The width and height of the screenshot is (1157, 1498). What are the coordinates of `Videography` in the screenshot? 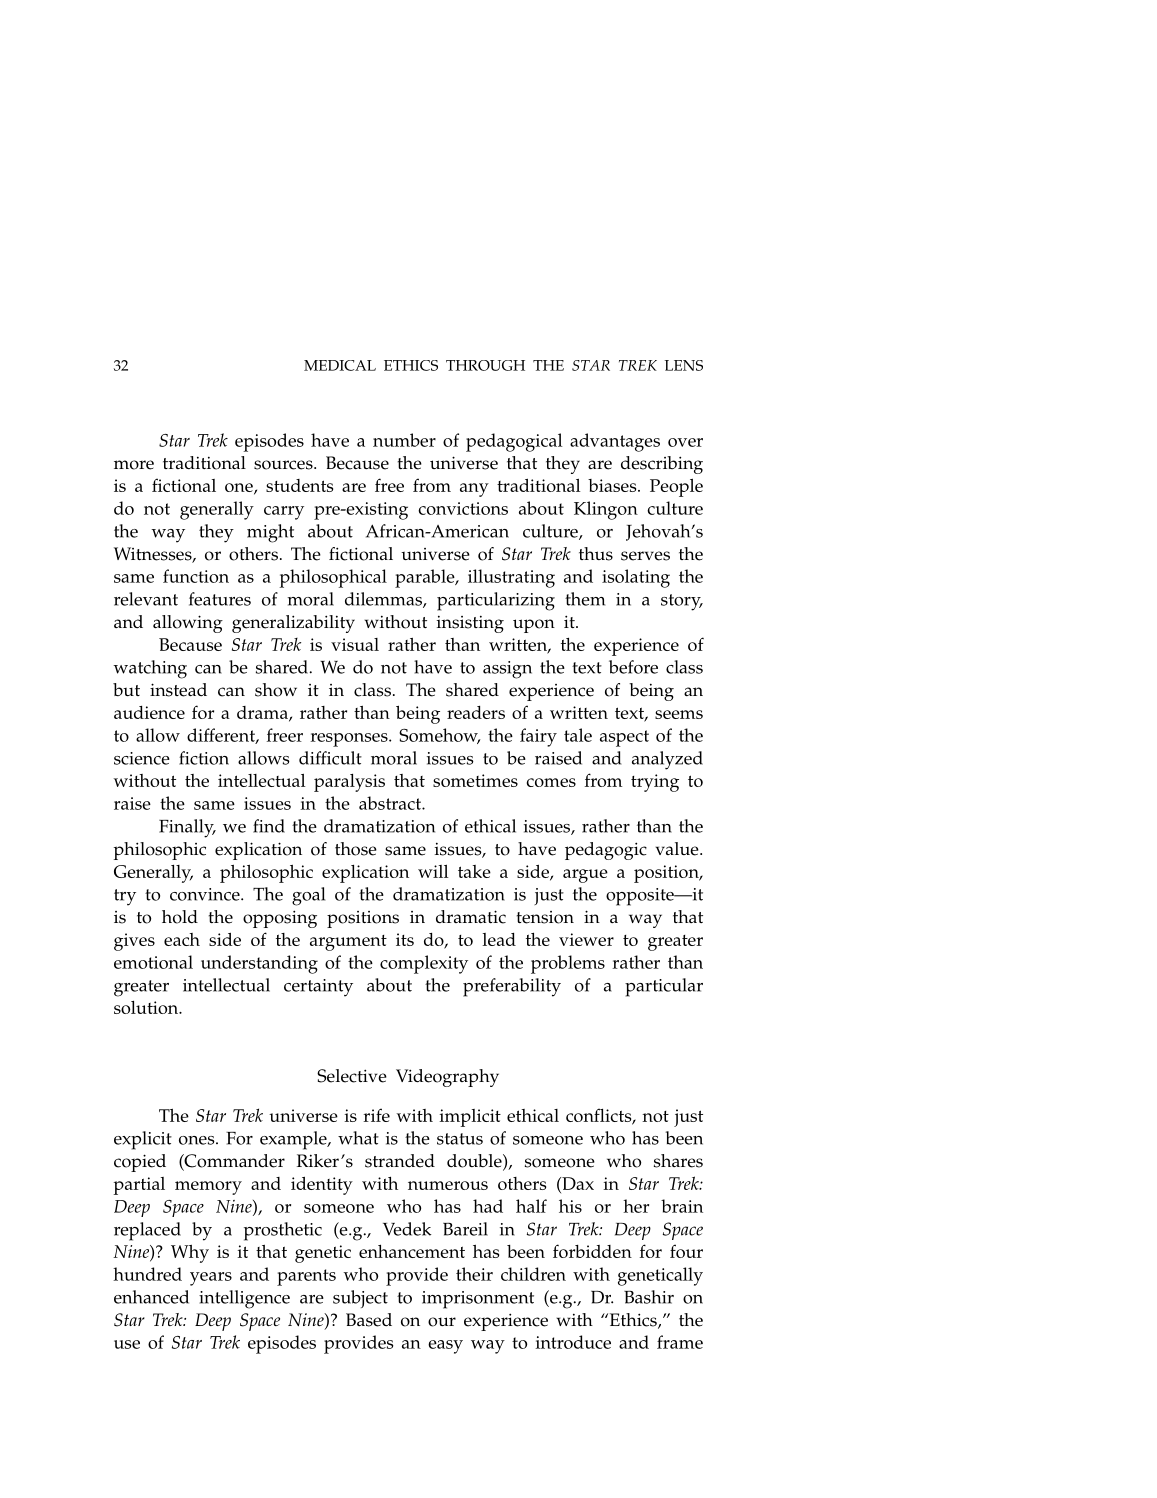 It's located at (447, 1078).
